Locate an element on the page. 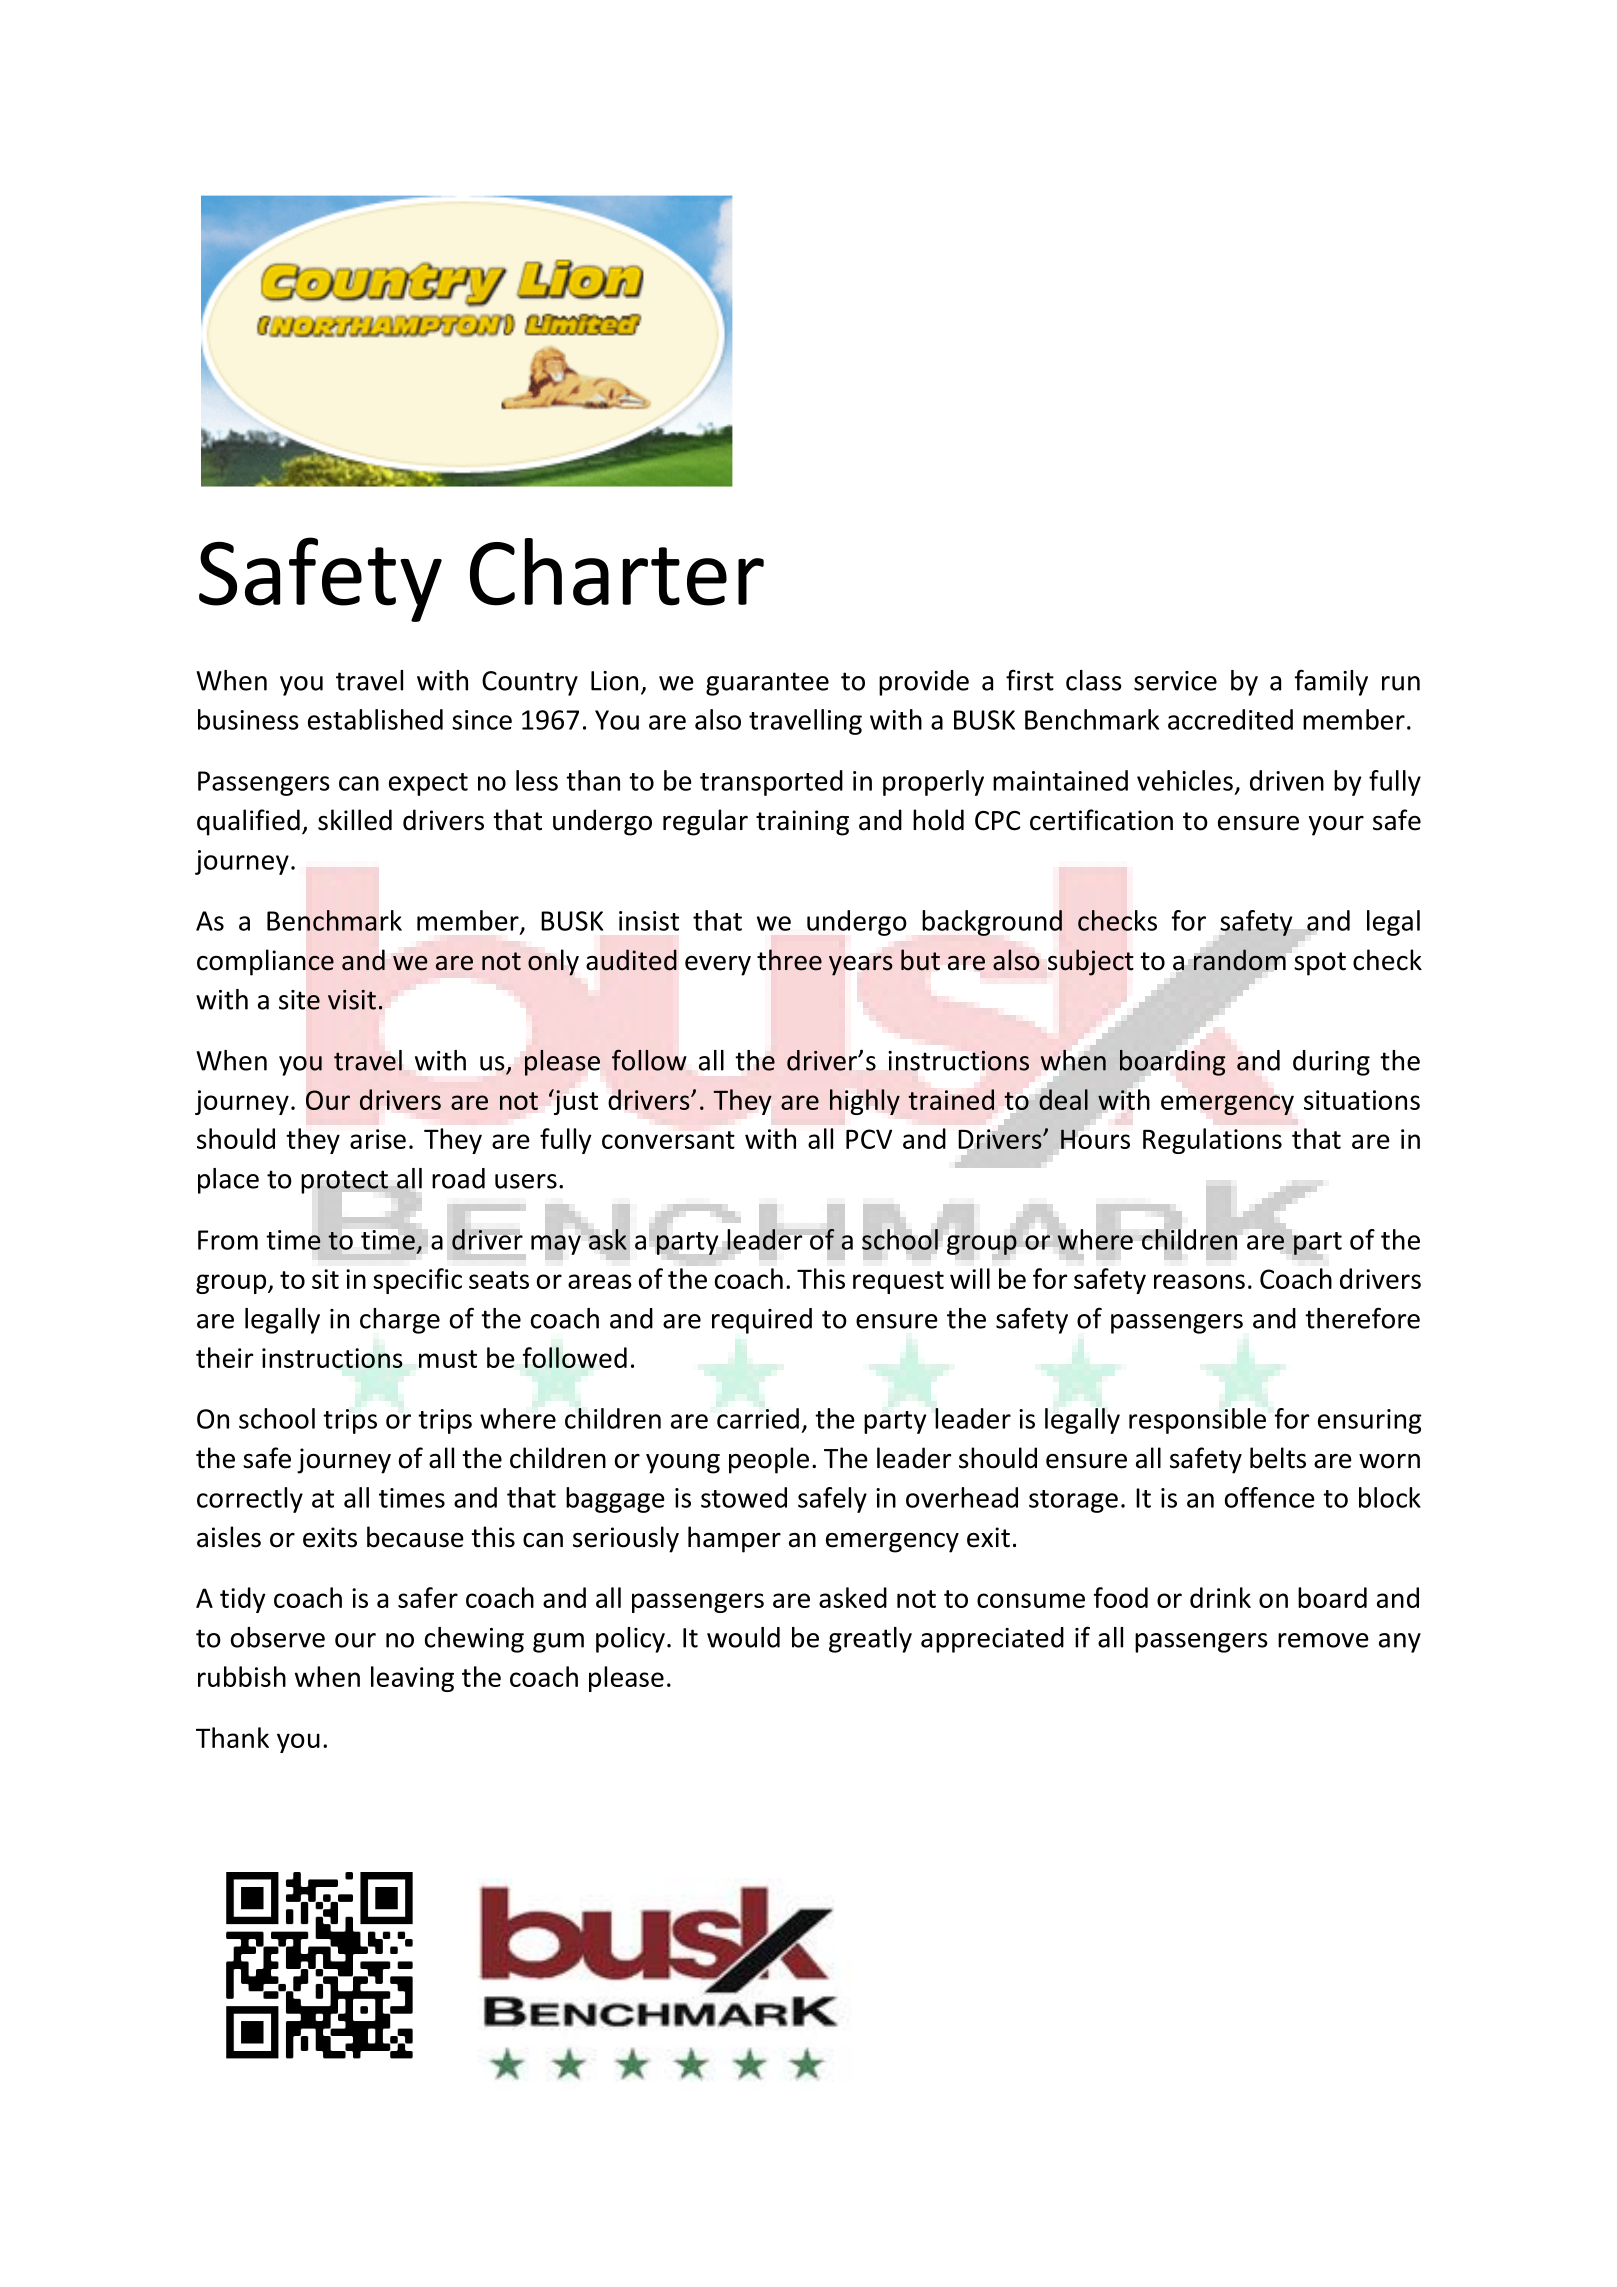  compliance is located at coordinates (265, 962).
